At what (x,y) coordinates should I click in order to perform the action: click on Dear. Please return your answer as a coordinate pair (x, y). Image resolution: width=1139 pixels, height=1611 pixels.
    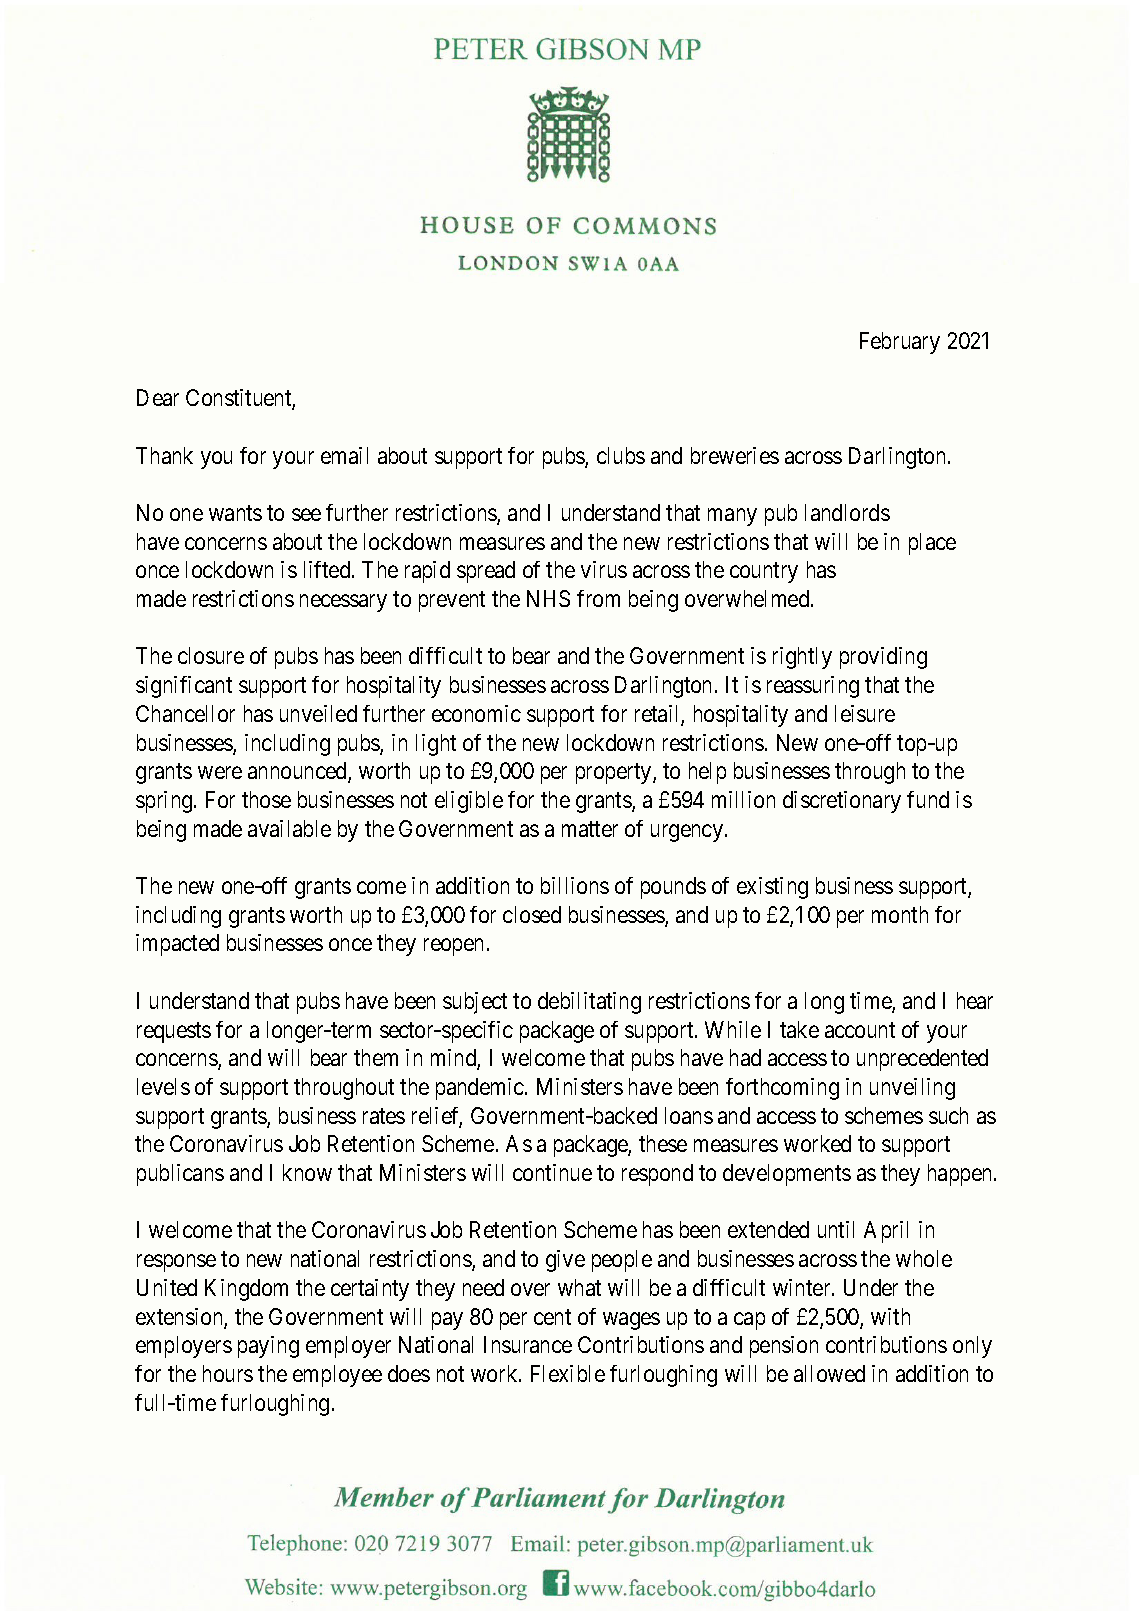
    Looking at the image, I should click on (158, 397).
